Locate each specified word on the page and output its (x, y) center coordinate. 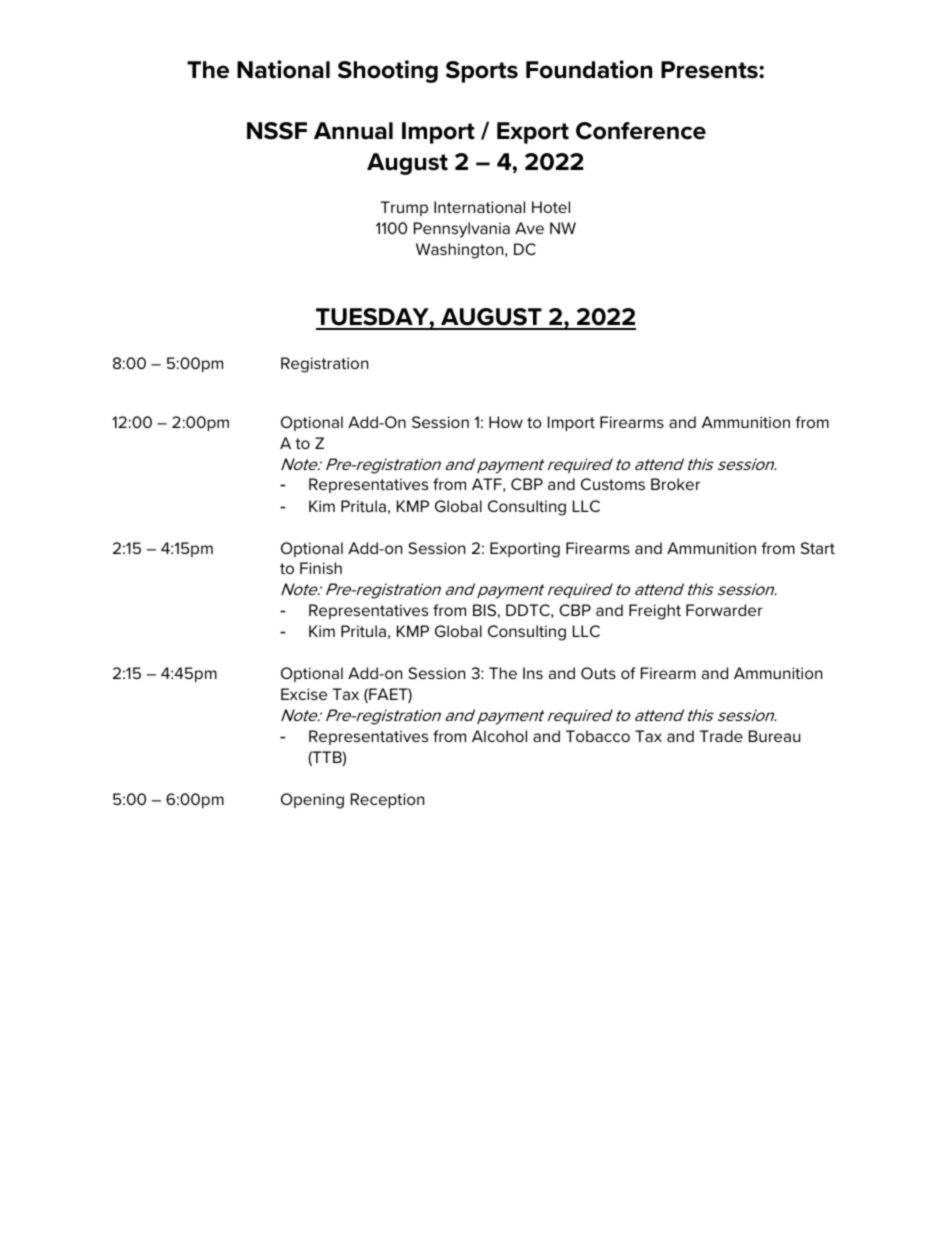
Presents (710, 70)
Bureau (774, 736)
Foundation (589, 69)
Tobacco (598, 736)
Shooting (388, 71)
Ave (529, 228)
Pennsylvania (462, 230)
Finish (321, 568)
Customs (613, 484)
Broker (675, 484)
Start (818, 548)
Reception (387, 800)
